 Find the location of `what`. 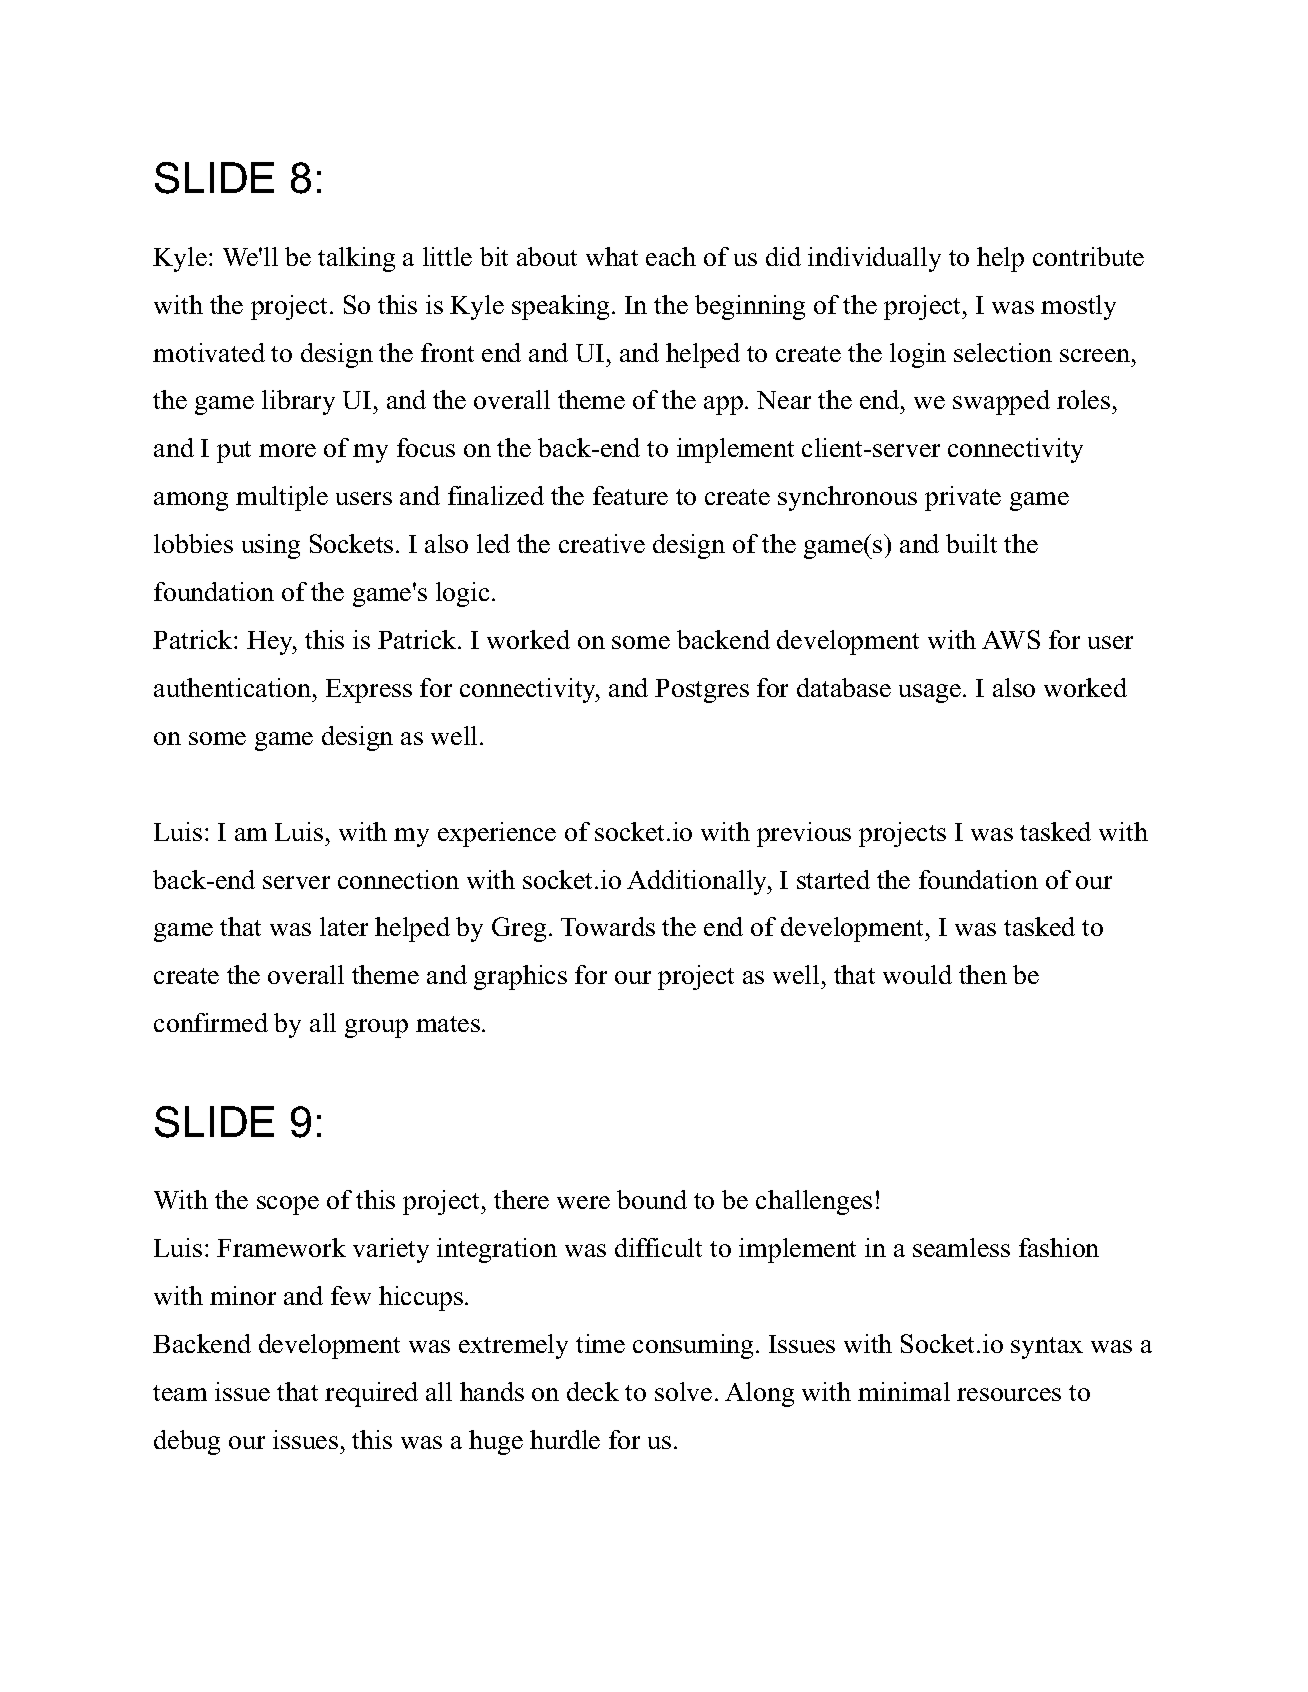

what is located at coordinates (612, 256).
